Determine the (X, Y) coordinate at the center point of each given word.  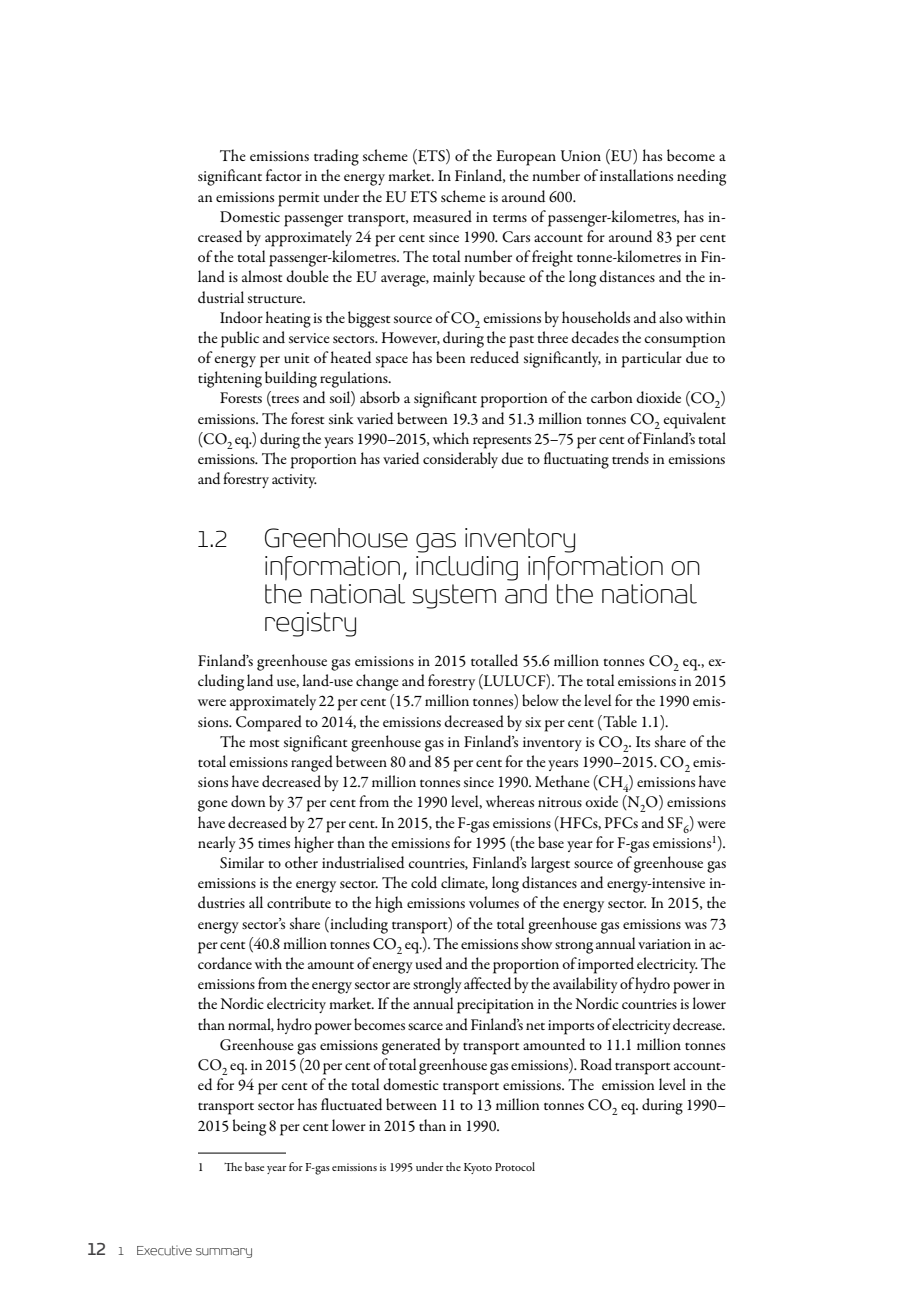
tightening (230, 379)
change (377, 682)
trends (630, 458)
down (248, 801)
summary (224, 1253)
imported (606, 965)
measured (442, 216)
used (429, 963)
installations (636, 175)
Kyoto (478, 1168)
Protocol (515, 1166)
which (451, 438)
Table (619, 721)
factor (284, 175)
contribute (299, 902)
